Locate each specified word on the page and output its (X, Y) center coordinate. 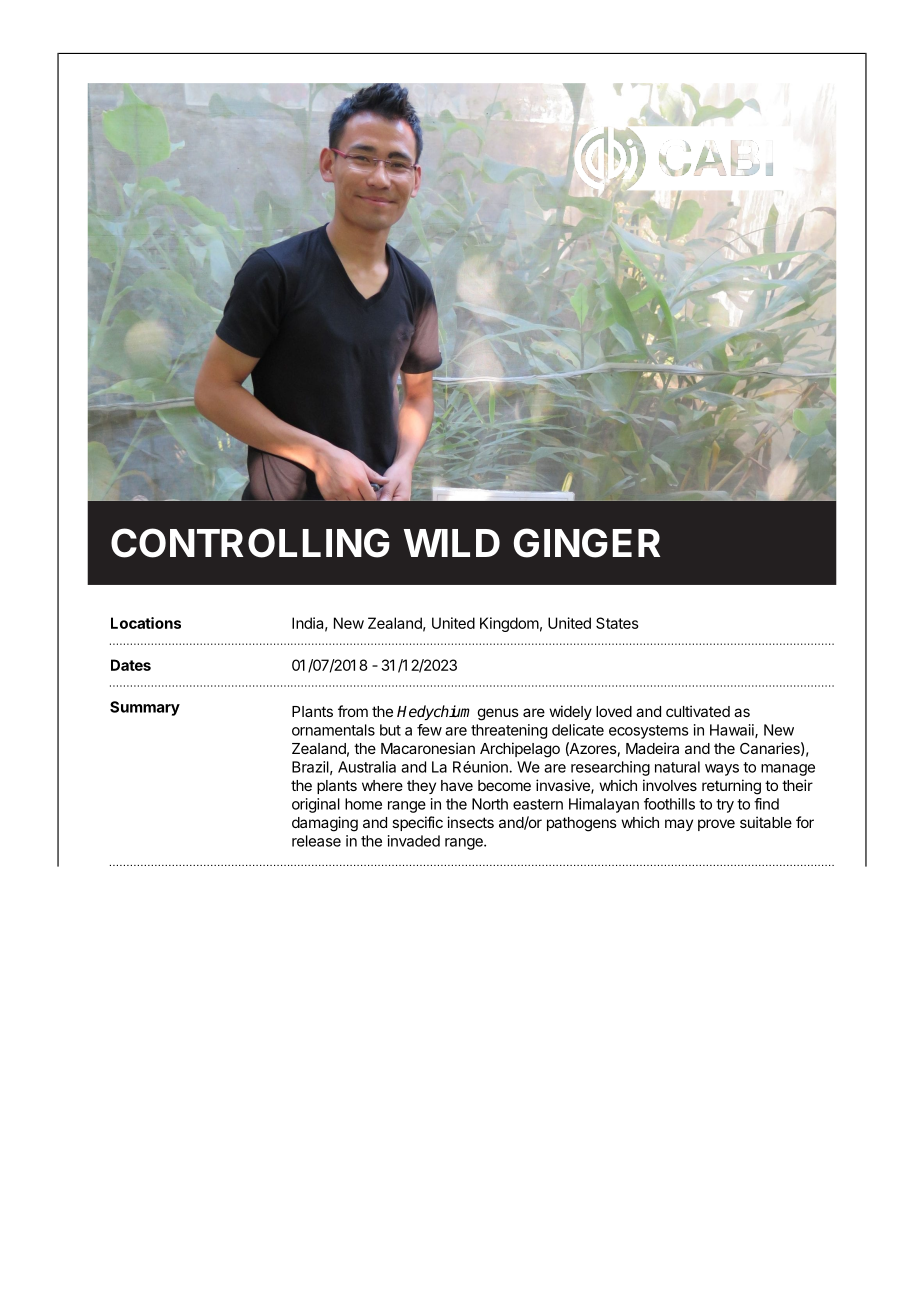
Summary (145, 708)
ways (722, 770)
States (617, 623)
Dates (131, 665)
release (316, 841)
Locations (146, 623)
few (429, 730)
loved (614, 711)
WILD (452, 543)
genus (498, 714)
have (457, 785)
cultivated (698, 711)
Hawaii (733, 731)
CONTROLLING (250, 543)
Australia (367, 767)
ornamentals (333, 730)
